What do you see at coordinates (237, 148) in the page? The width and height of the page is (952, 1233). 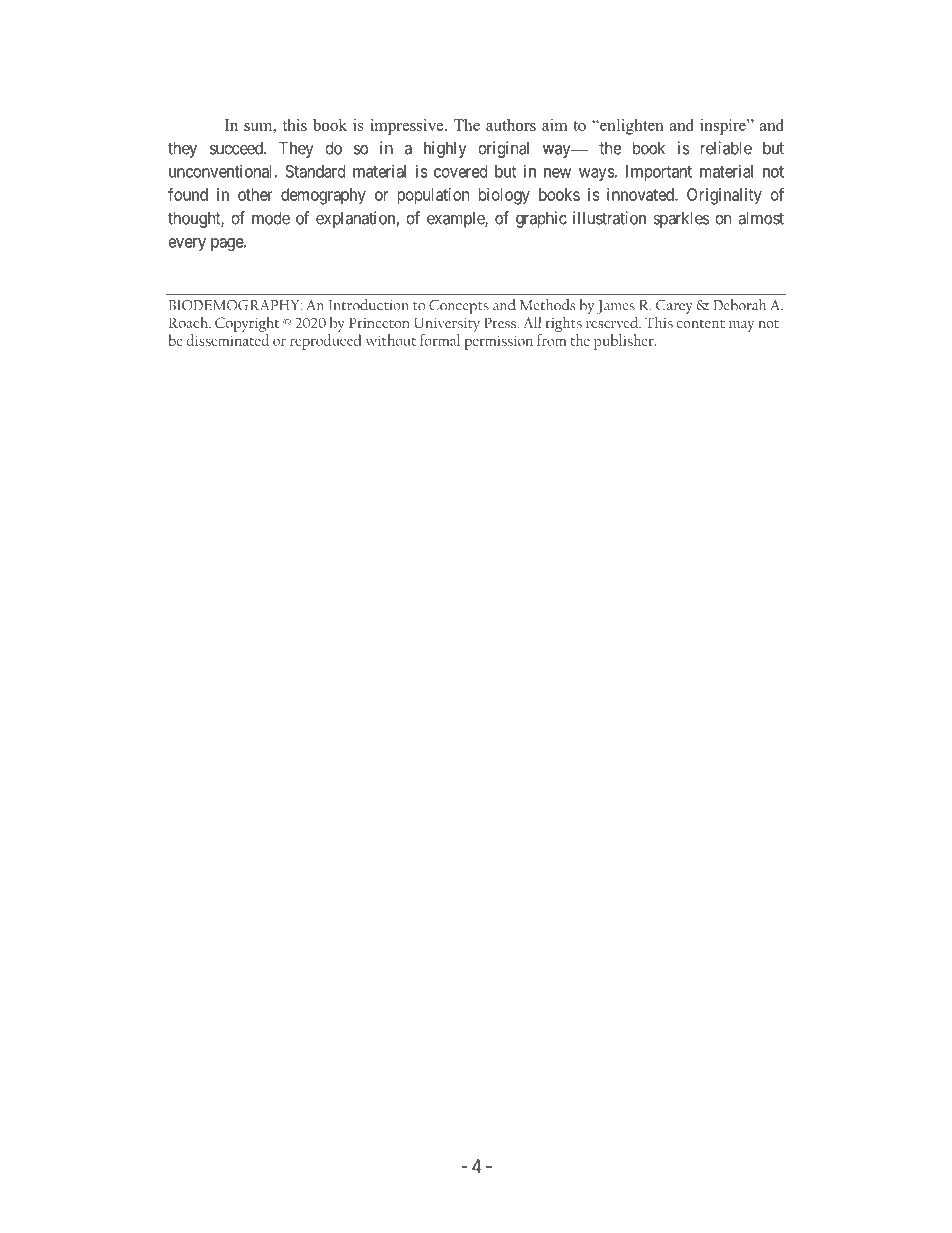 I see `succeed` at bounding box center [237, 148].
